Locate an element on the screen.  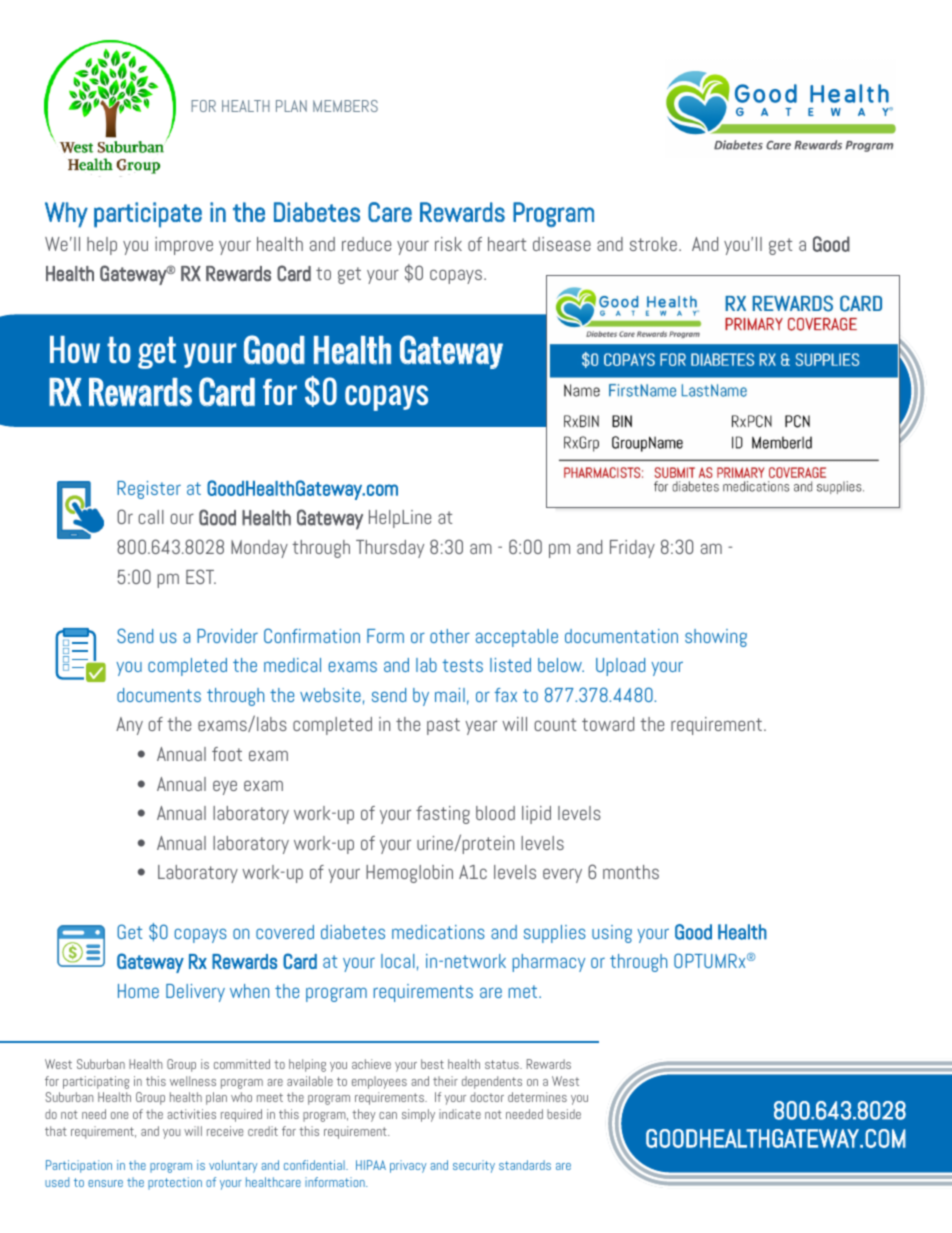
stroke is located at coordinates (653, 244).
